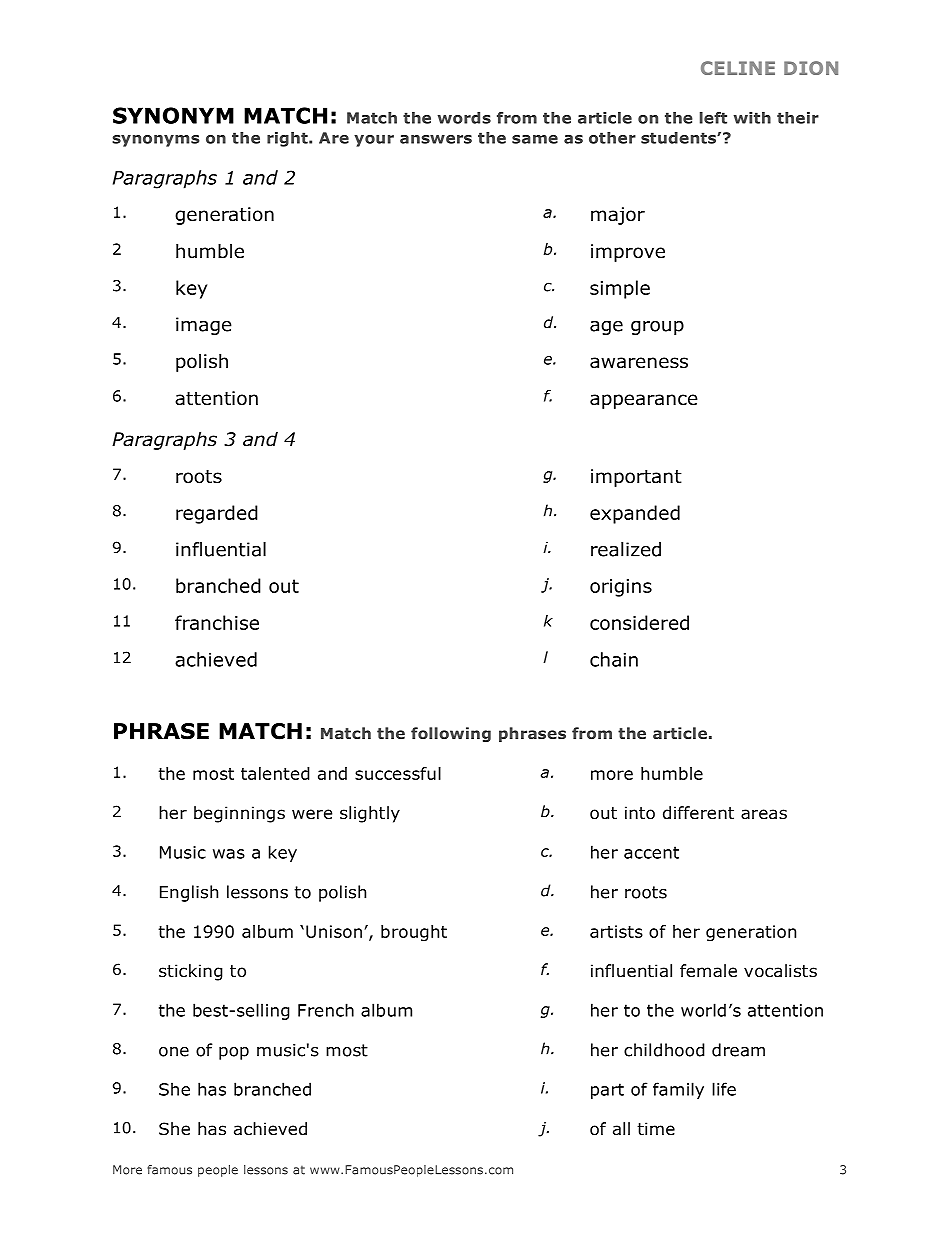 The height and width of the screenshot is (1233, 952). What do you see at coordinates (234, 1053) in the screenshot?
I see `pop` at bounding box center [234, 1053].
